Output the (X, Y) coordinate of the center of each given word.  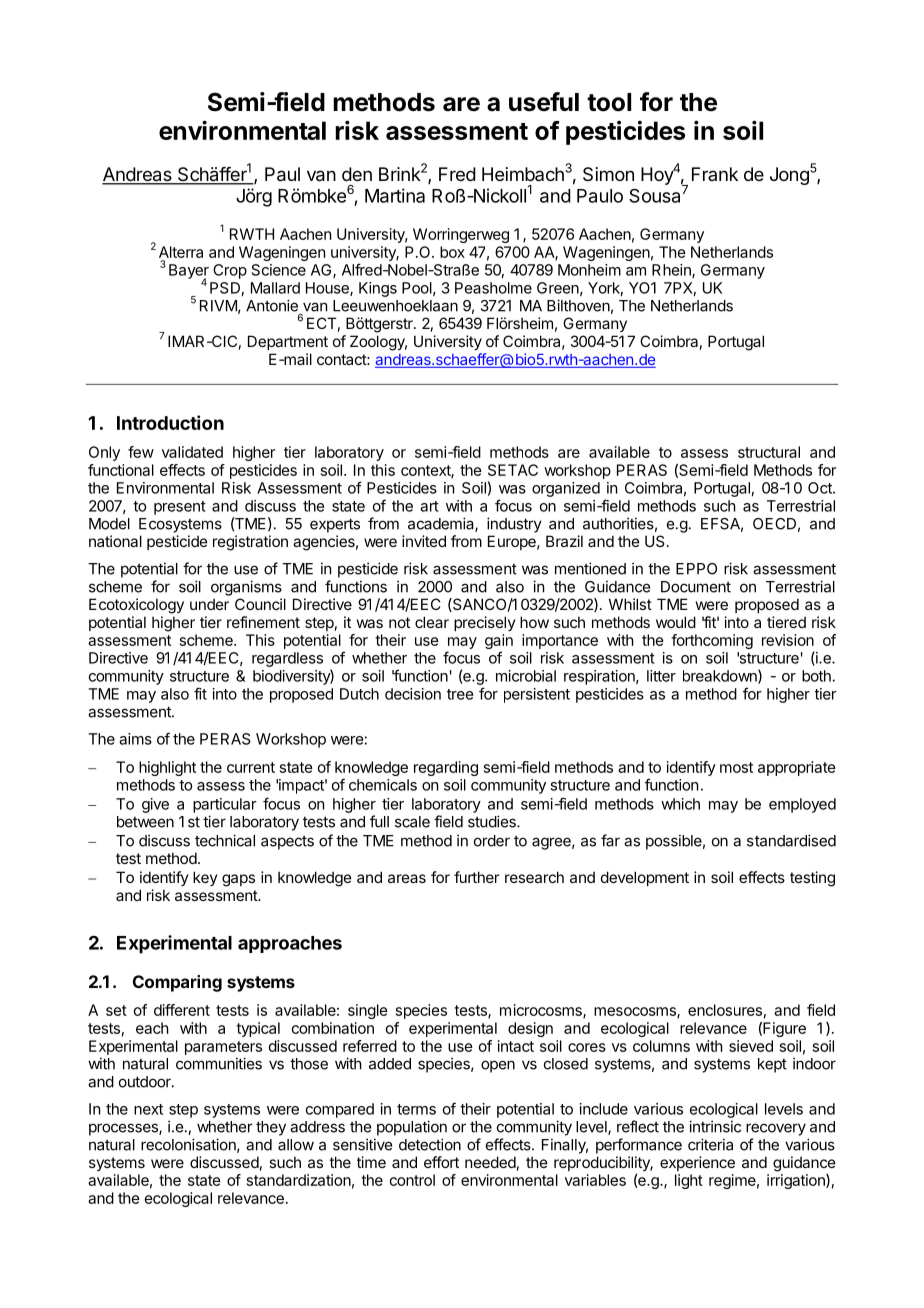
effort (441, 1162)
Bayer (189, 272)
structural (769, 452)
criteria (710, 1144)
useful (544, 102)
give (155, 805)
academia (442, 524)
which (680, 804)
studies (493, 821)
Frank (715, 174)
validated (192, 452)
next (148, 1109)
